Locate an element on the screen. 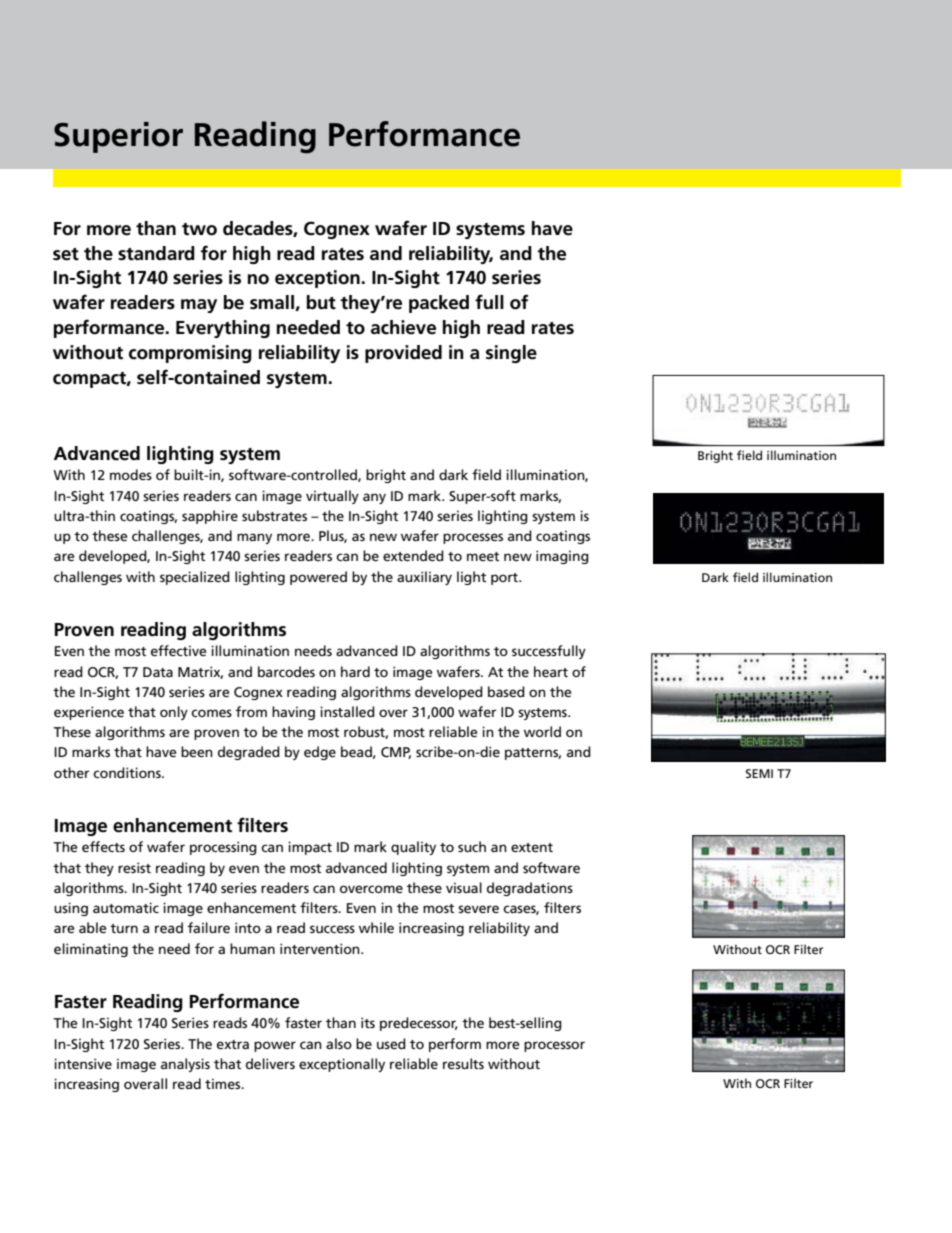 The image size is (952, 1233). extended is located at coordinates (413, 555).
